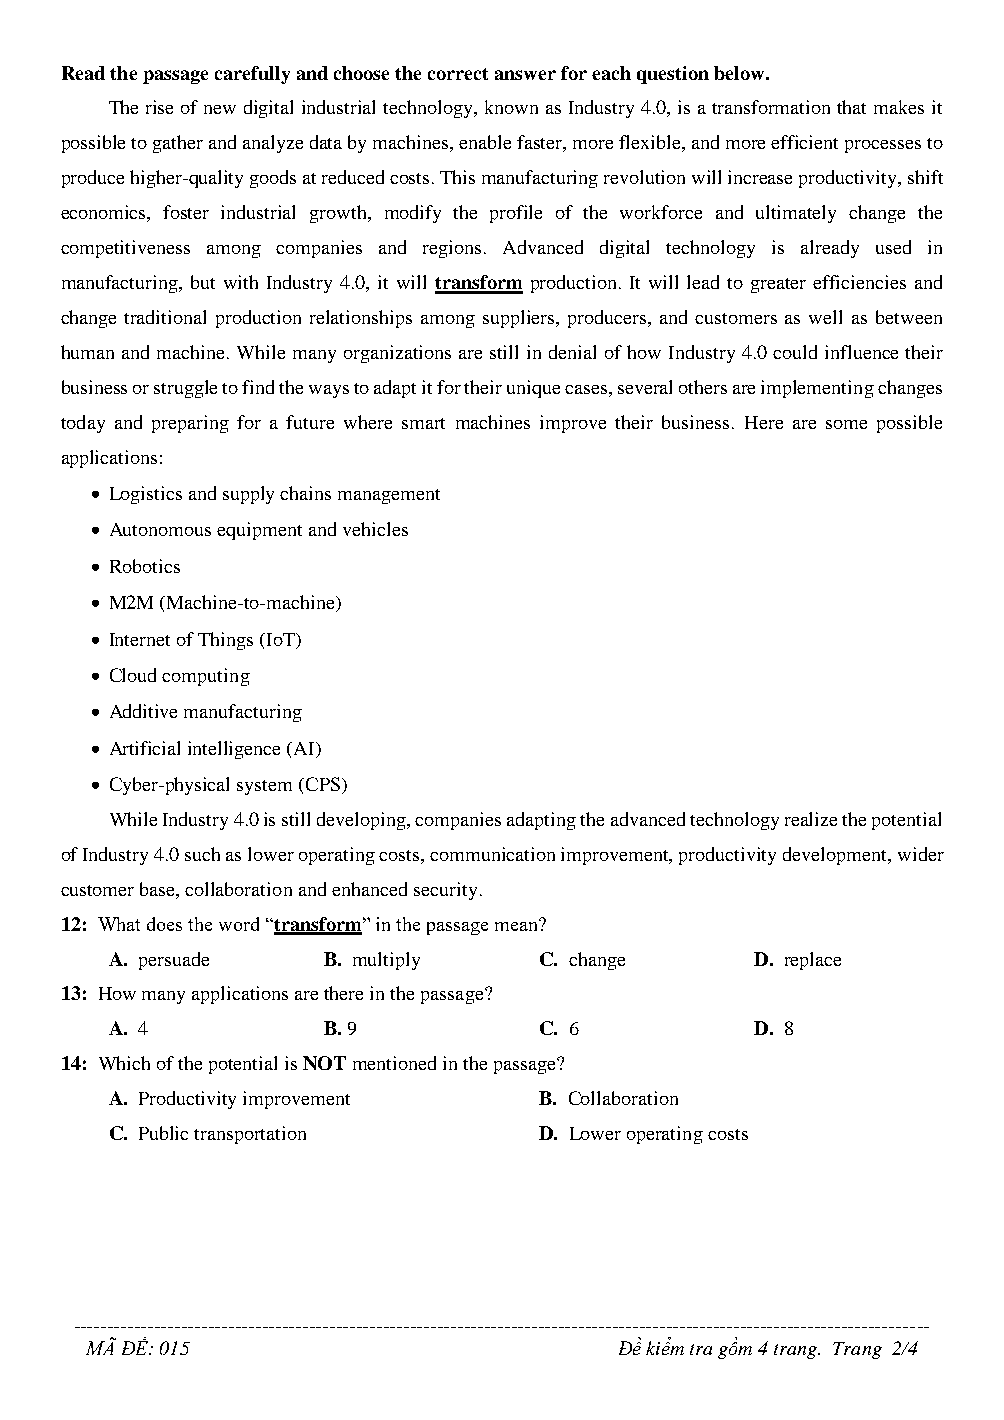 The image size is (1004, 1420). Describe the element at coordinates (492, 854) in the document. I see `communication` at that location.
